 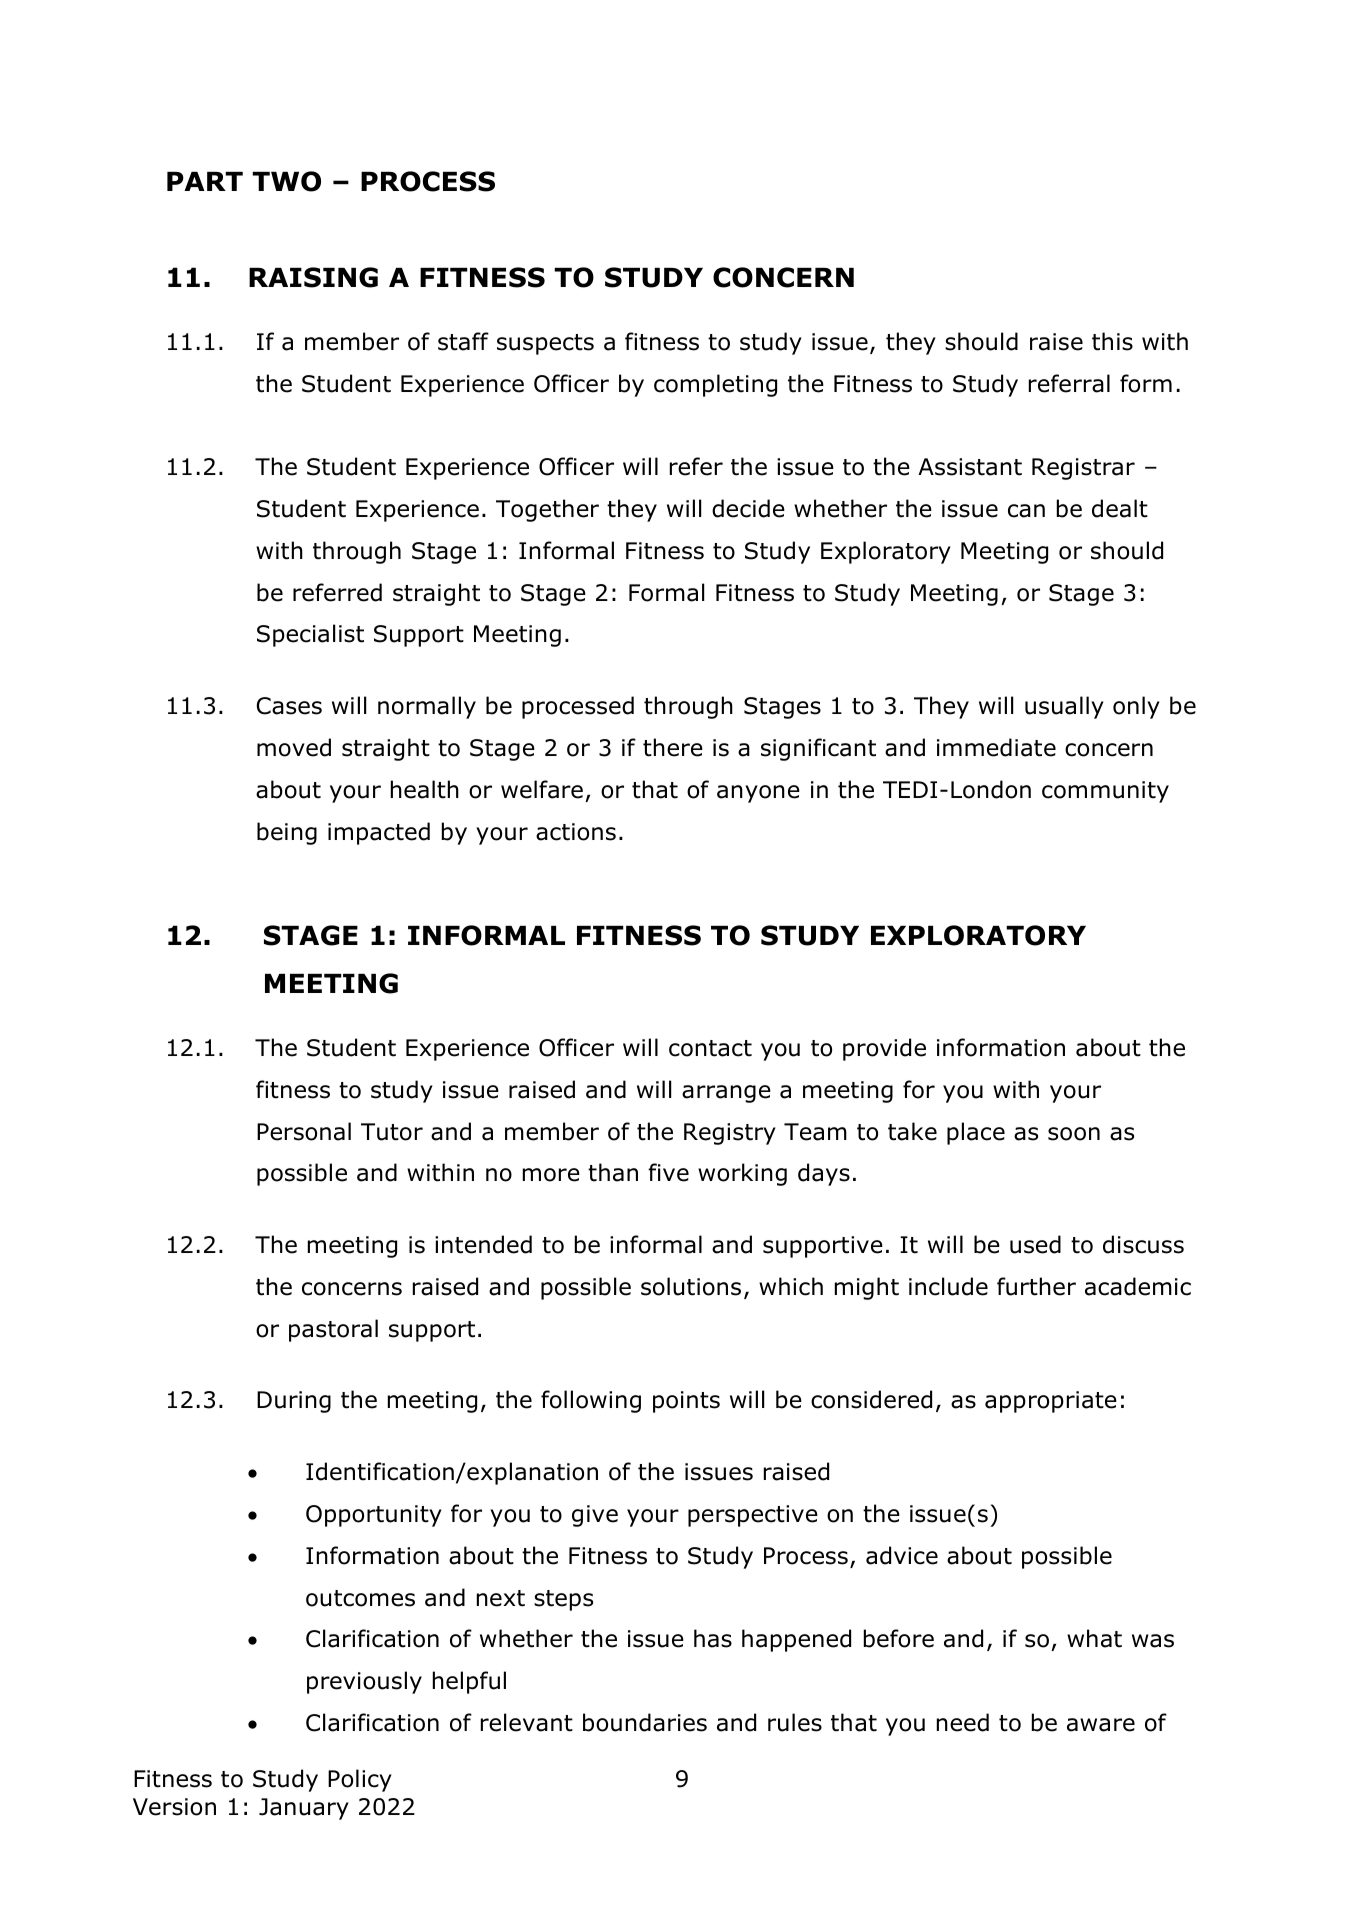 I want to click on suspects, so click(x=545, y=344).
